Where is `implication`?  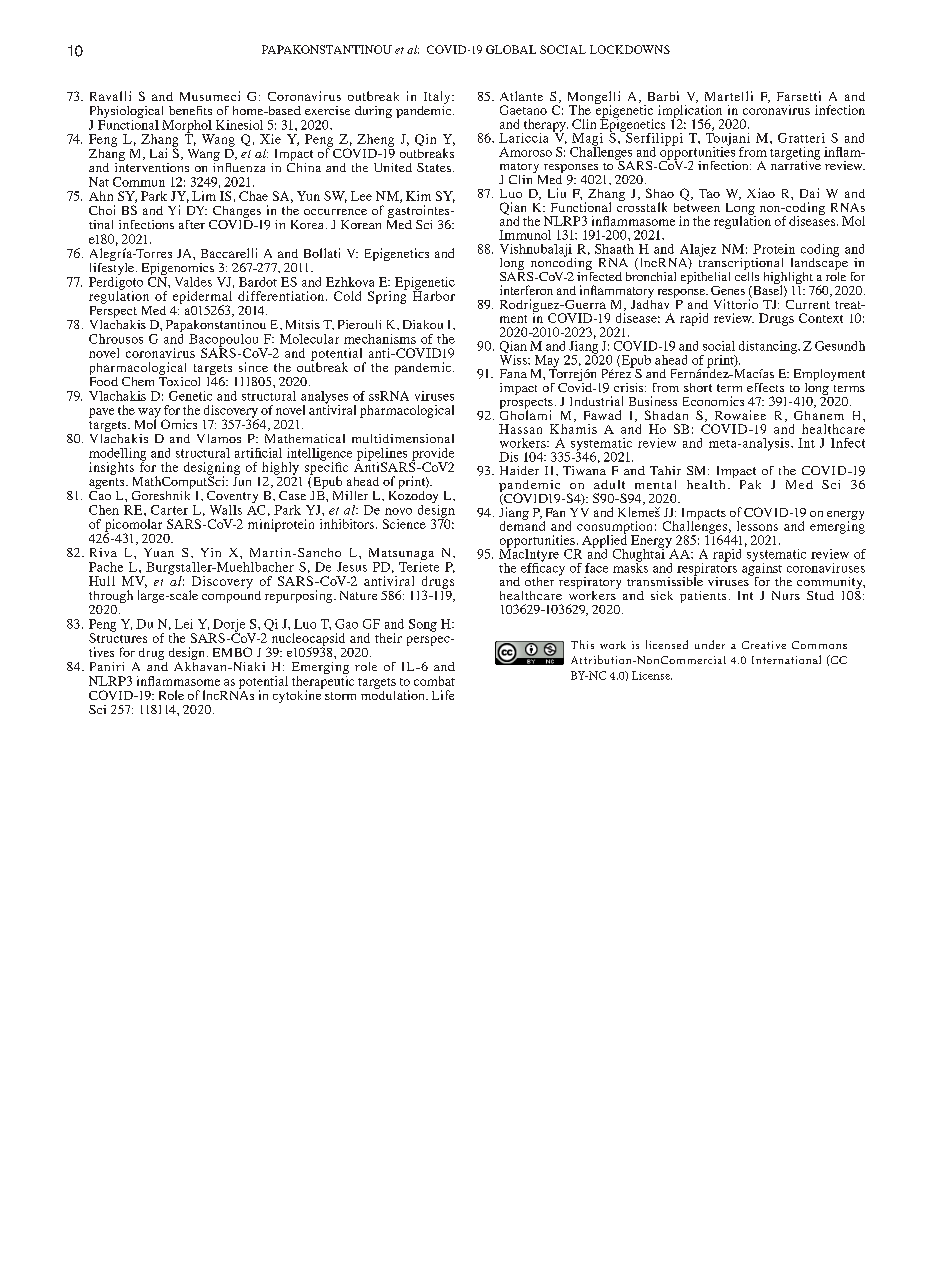 implication is located at coordinates (690, 112).
